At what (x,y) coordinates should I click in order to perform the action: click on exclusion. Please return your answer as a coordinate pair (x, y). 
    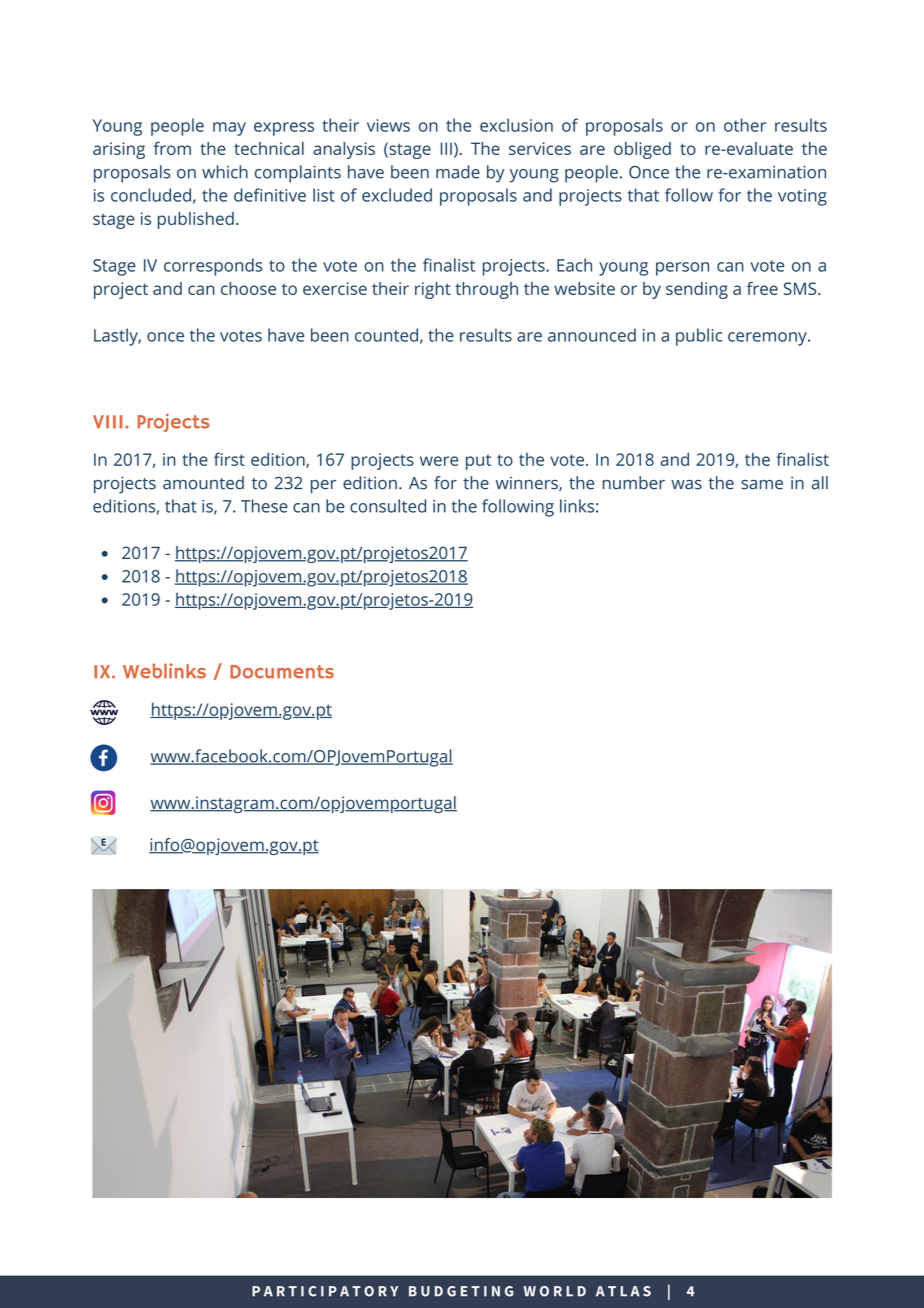
    Looking at the image, I should click on (516, 125).
